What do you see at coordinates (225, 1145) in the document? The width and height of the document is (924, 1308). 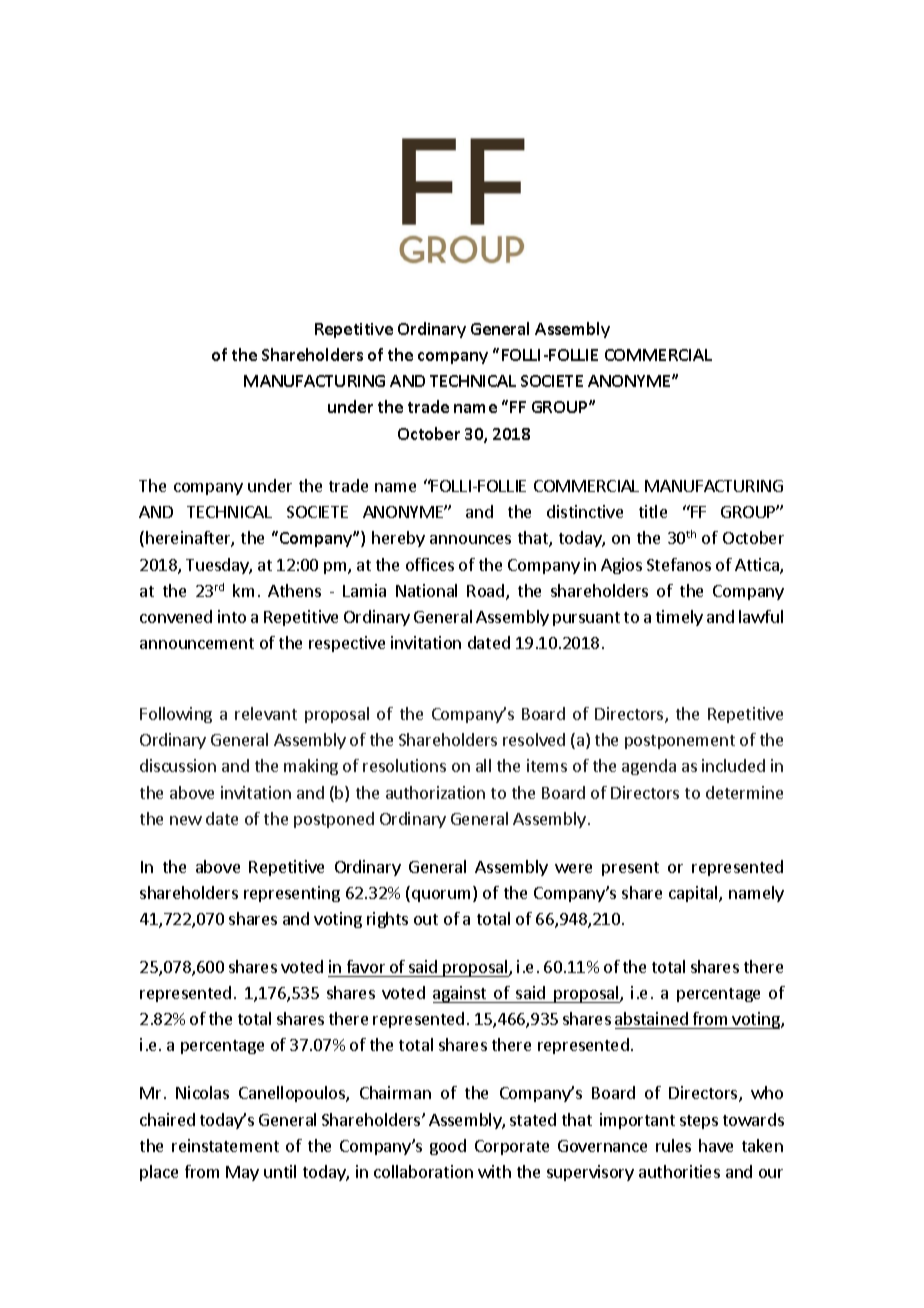 I see `reinstatement` at bounding box center [225, 1145].
